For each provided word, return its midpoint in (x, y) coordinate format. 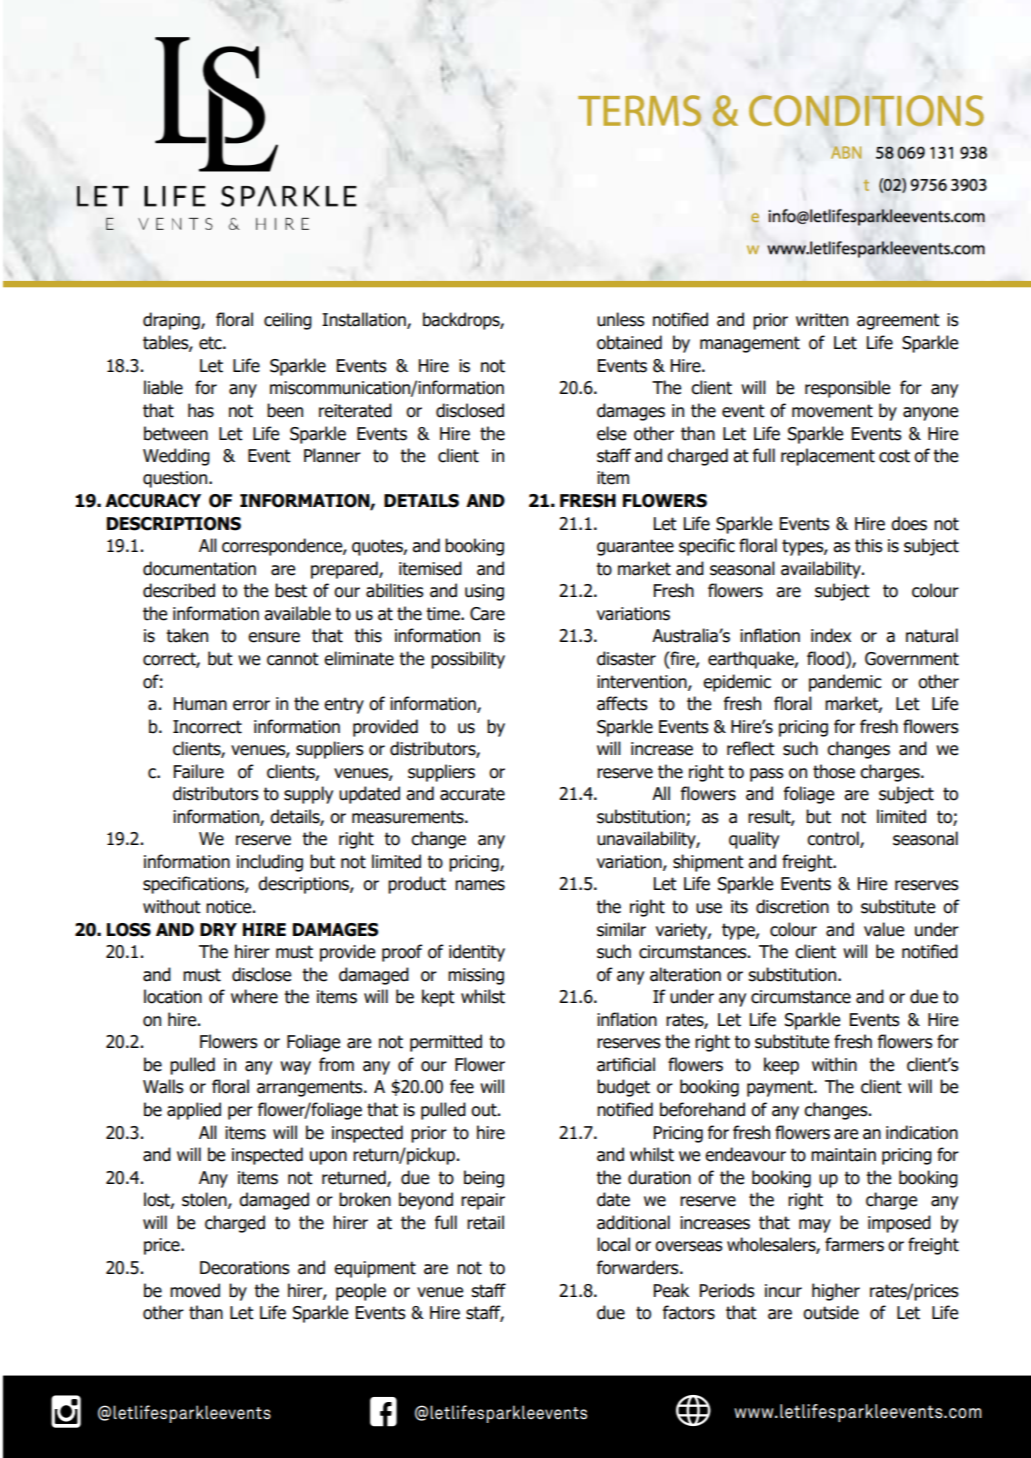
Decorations (245, 1268)
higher (836, 1292)
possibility (468, 660)
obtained (629, 342)
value (884, 929)
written (822, 320)
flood (825, 658)
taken (187, 635)
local (613, 1244)
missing (476, 976)
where (254, 996)
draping (172, 321)
